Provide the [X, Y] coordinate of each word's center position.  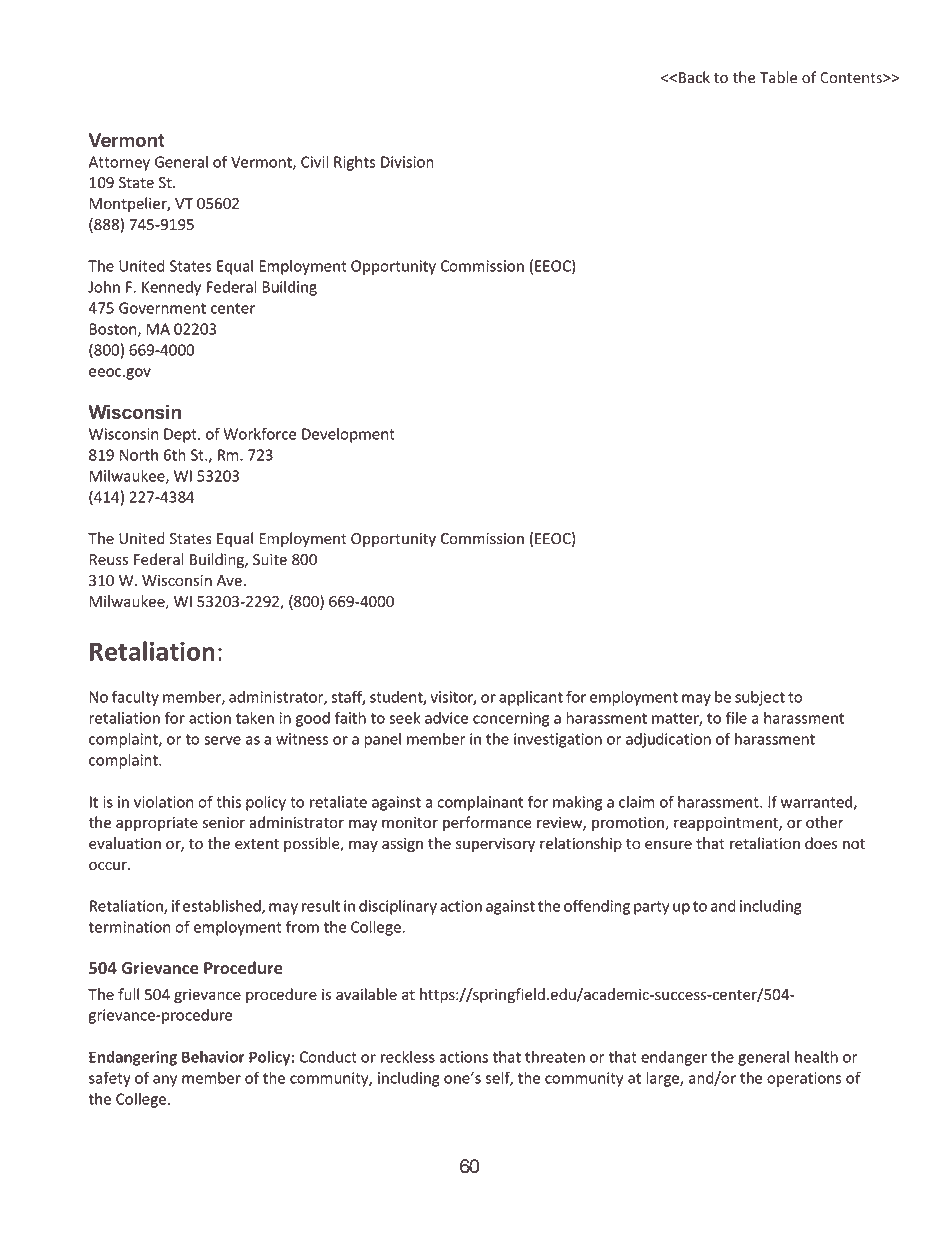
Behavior [213, 1057]
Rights [354, 163]
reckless [408, 1056]
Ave [229, 581]
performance [487, 823]
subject [760, 698]
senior [224, 823]
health [816, 1056]
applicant [531, 698]
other [825, 822]
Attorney [119, 163]
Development [348, 435]
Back [694, 77]
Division [407, 162]
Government [162, 308]
